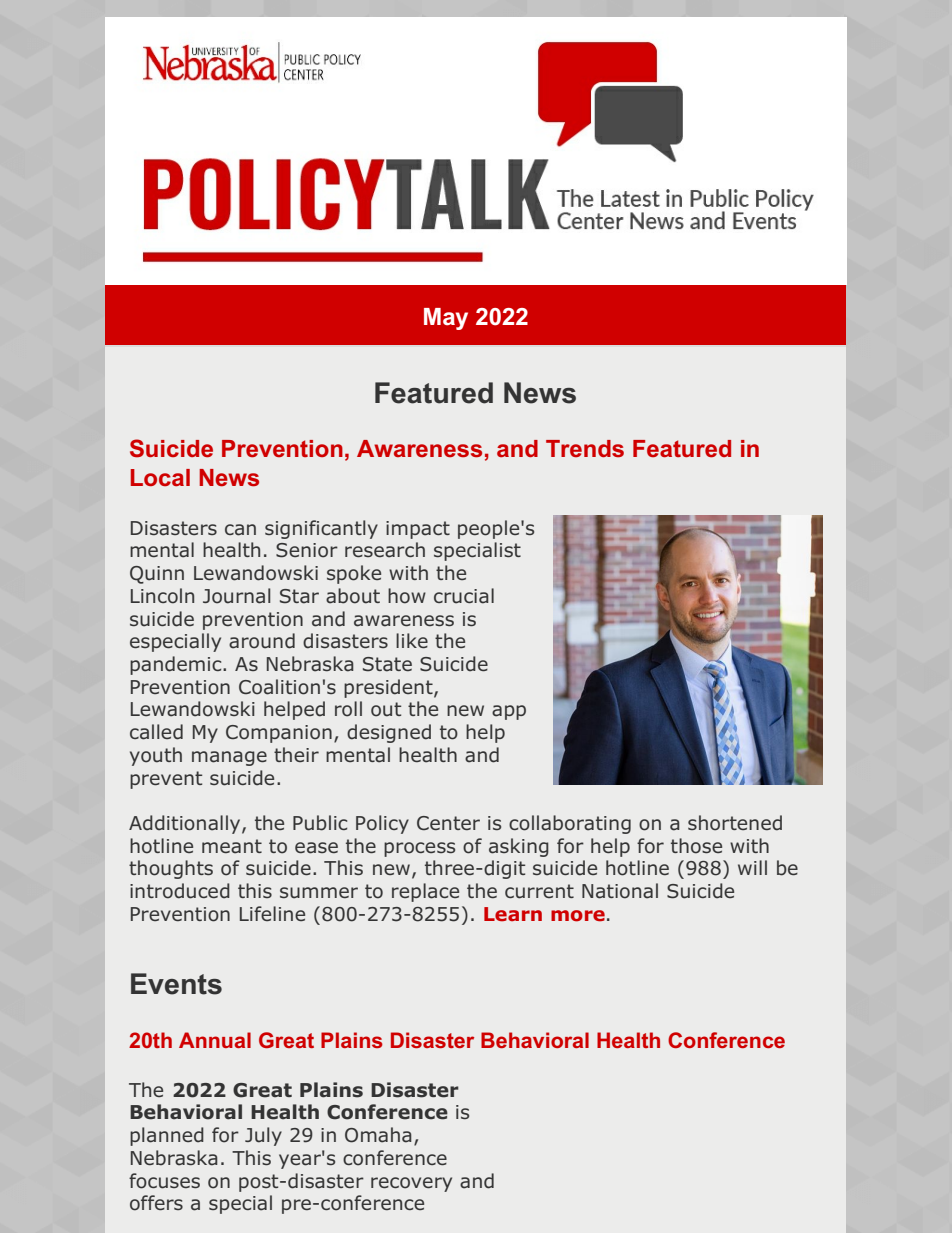 The height and width of the page is (1233, 952). Describe the element at coordinates (164, 1181) in the page. I see `focuses` at that location.
